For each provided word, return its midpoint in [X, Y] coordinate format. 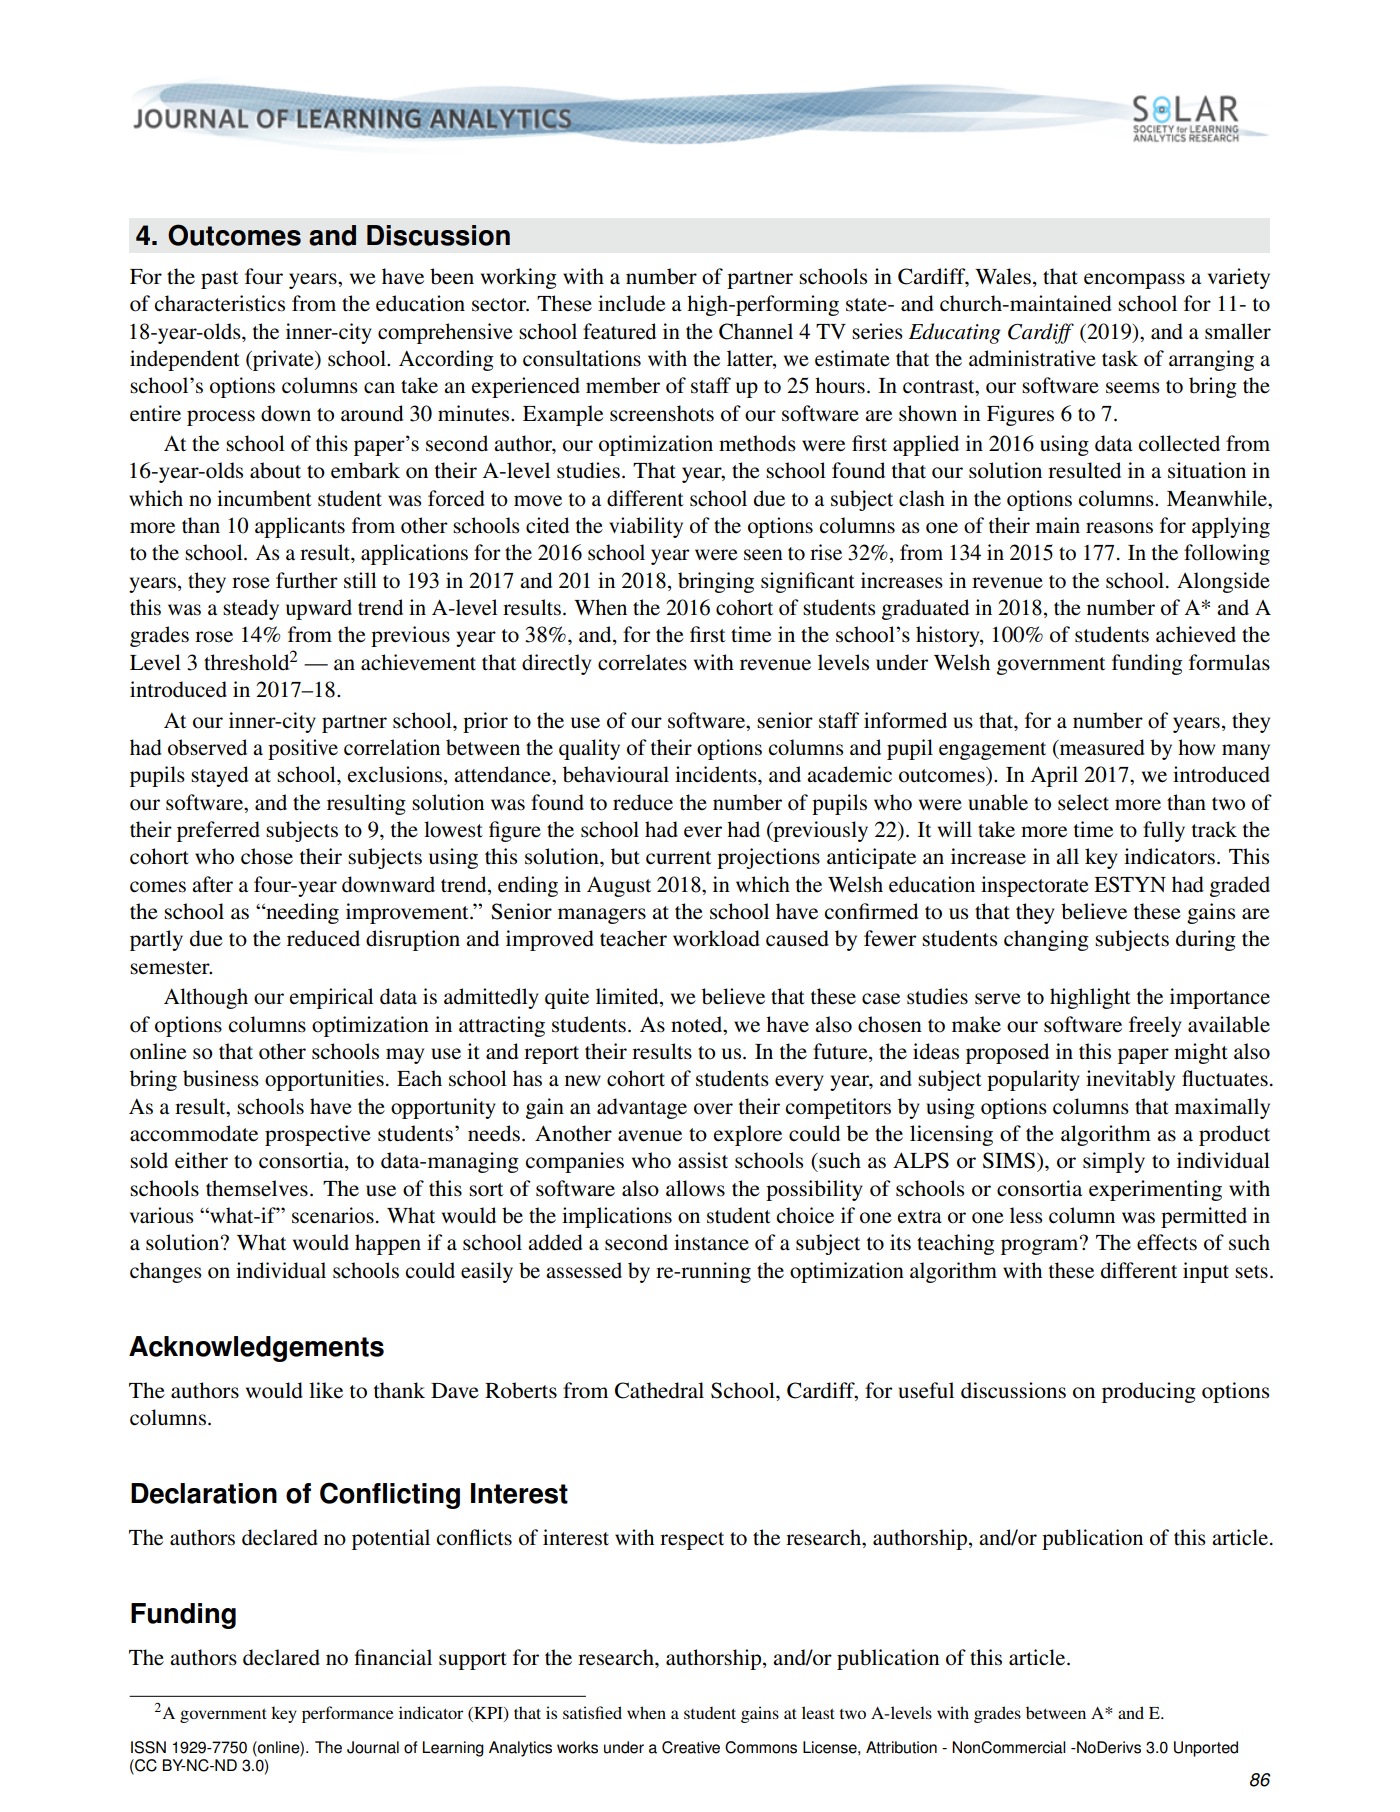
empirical [331, 998]
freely [1155, 1026]
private [283, 360]
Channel [756, 331]
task [1120, 358]
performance [348, 1714]
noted [698, 1024]
